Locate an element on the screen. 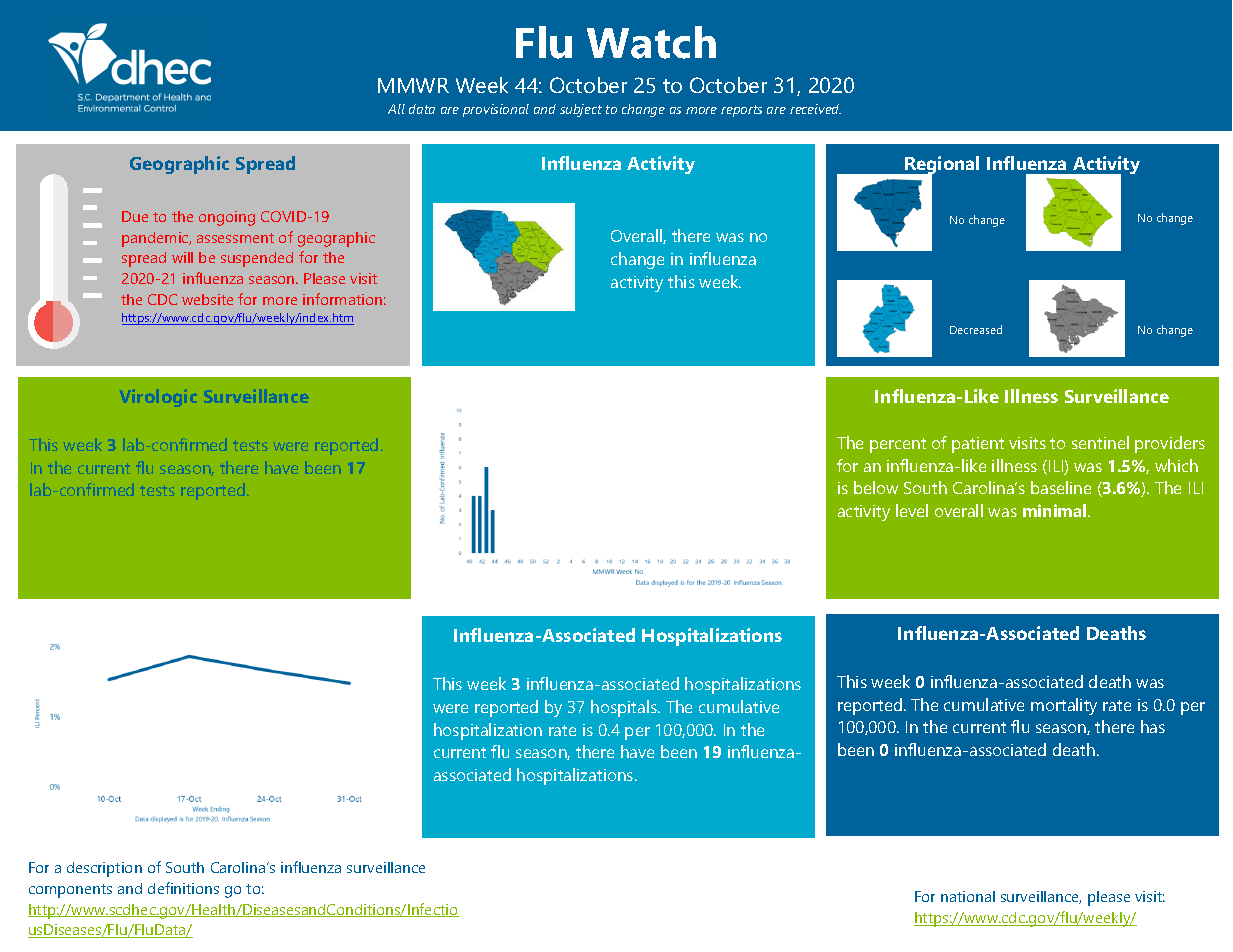 The image size is (1233, 952). received is located at coordinates (815, 109).
